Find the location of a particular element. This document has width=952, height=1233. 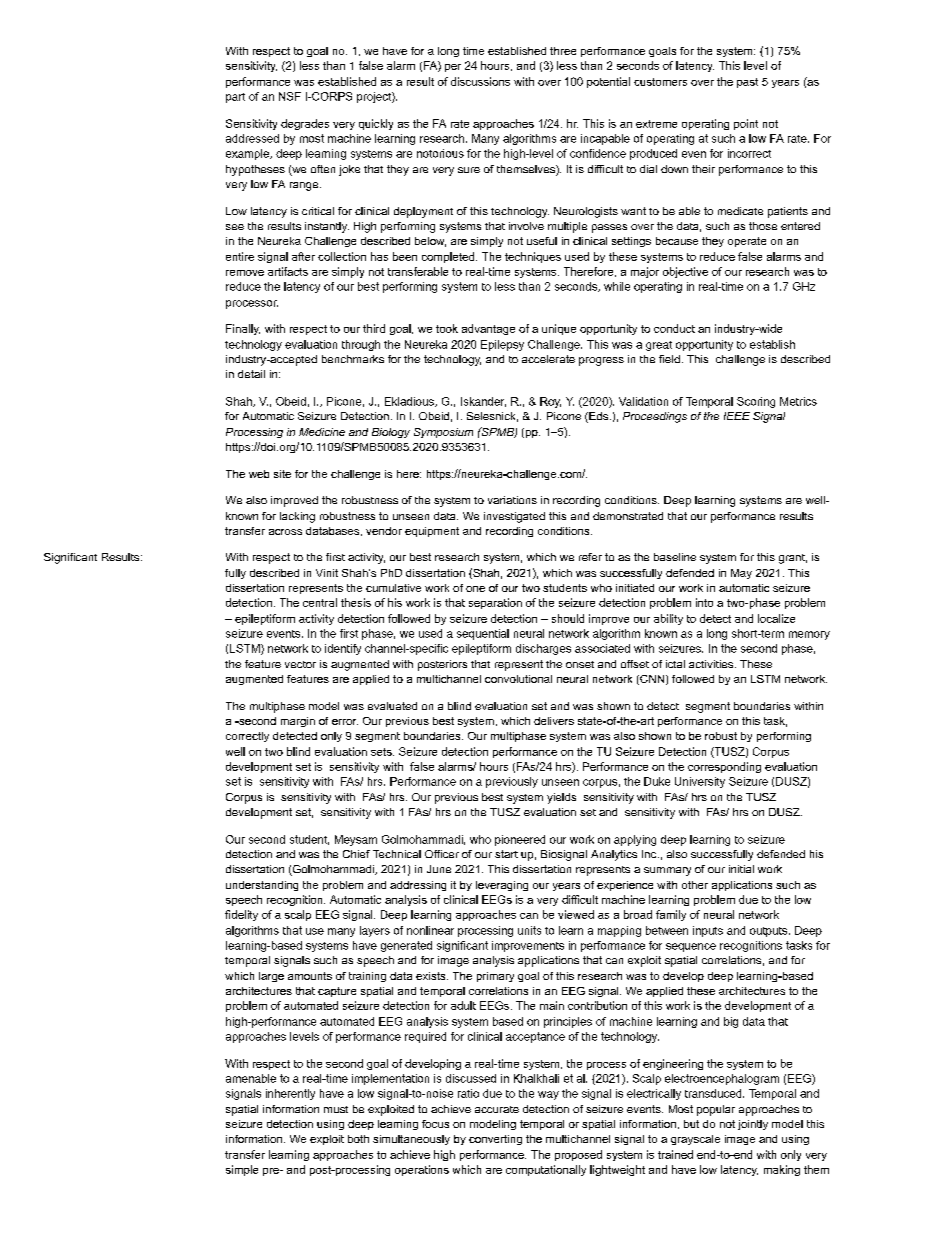

IEEE is located at coordinates (737, 416).
